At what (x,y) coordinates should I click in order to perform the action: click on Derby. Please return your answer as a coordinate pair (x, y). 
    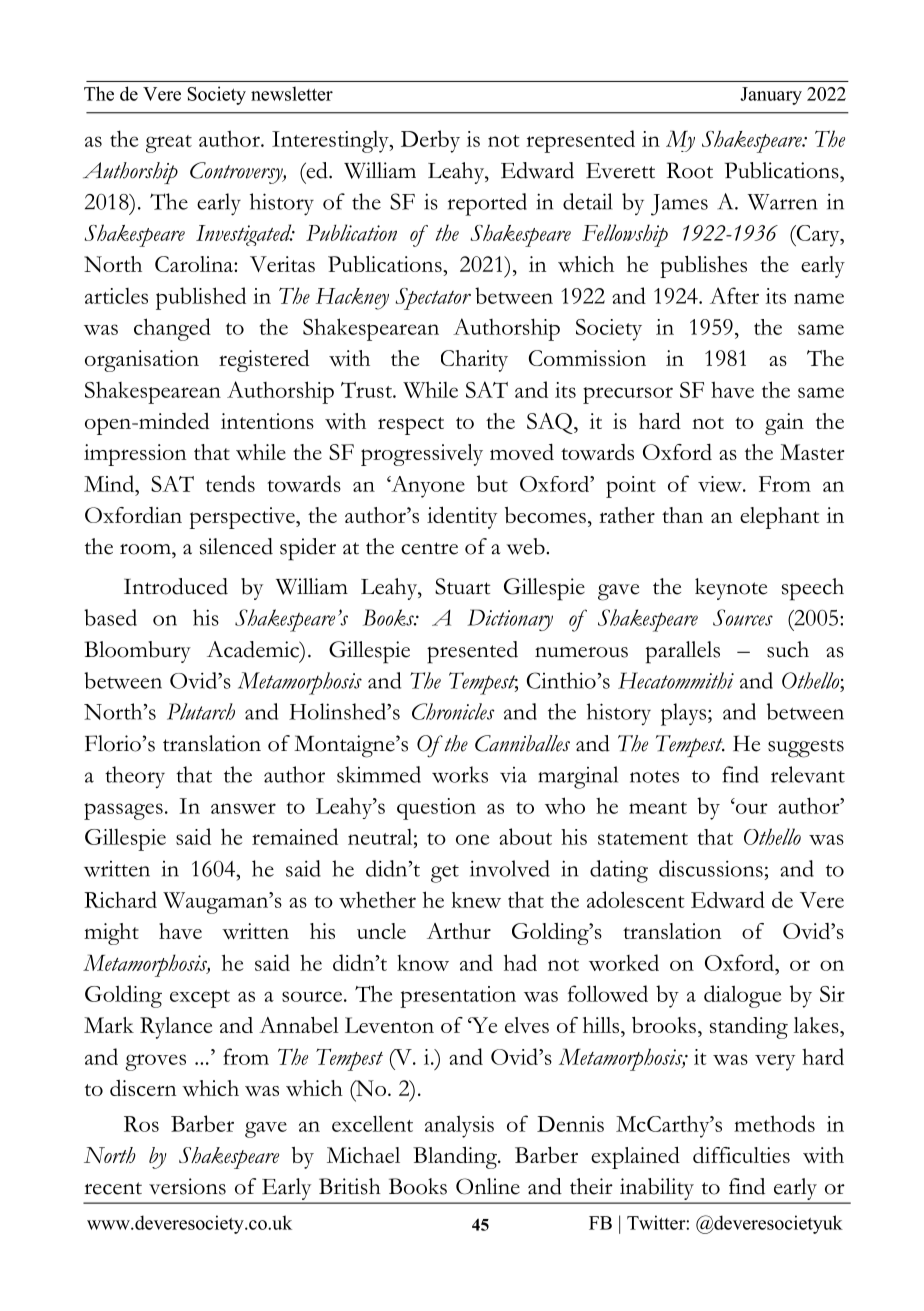
    Looking at the image, I should click on (430, 141).
